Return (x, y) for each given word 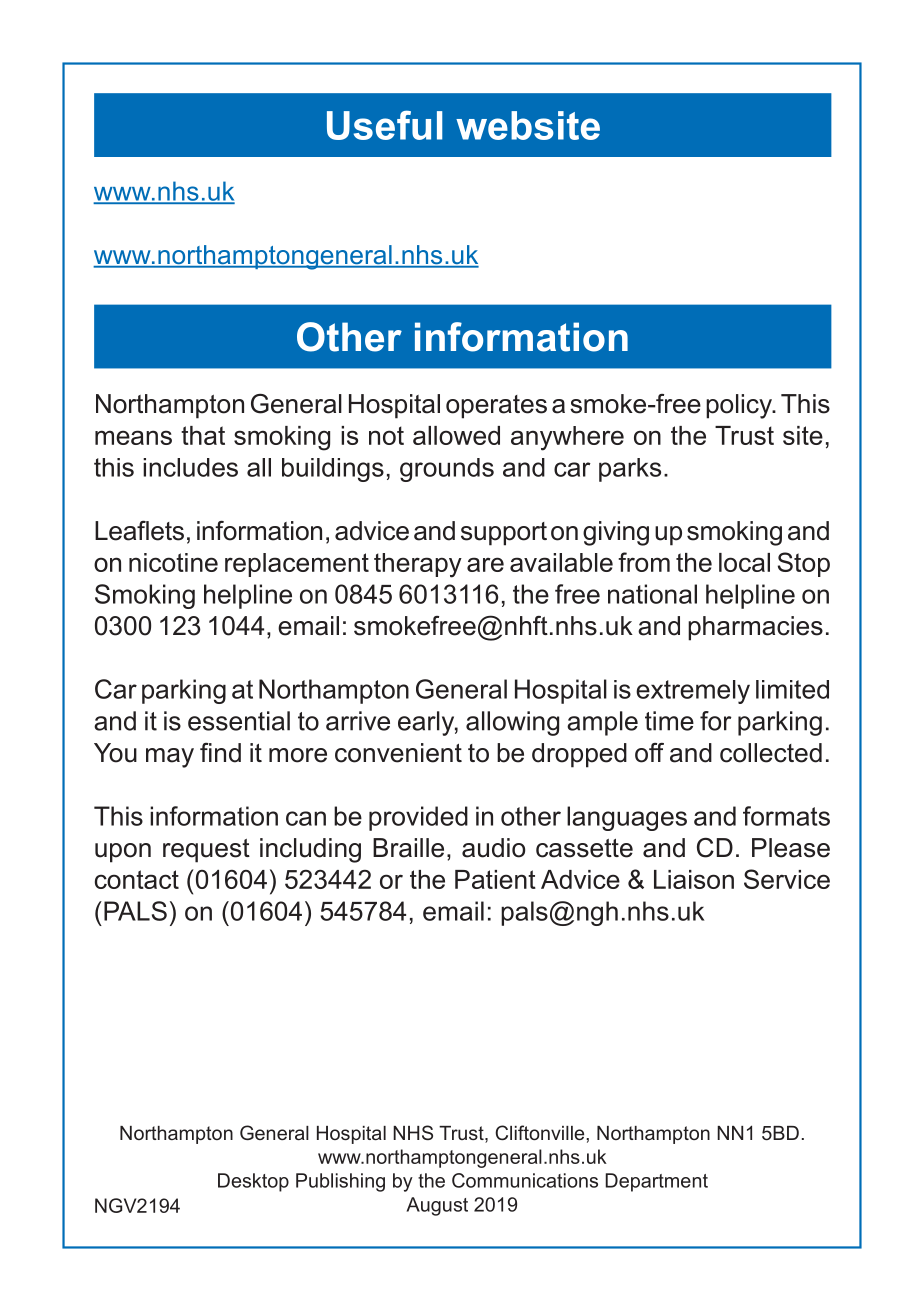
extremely (693, 692)
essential (239, 721)
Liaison (694, 879)
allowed (456, 435)
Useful (384, 125)
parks (630, 470)
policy (740, 406)
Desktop (253, 1182)
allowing (512, 723)
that (203, 435)
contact (137, 879)
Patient (495, 879)
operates (496, 407)
